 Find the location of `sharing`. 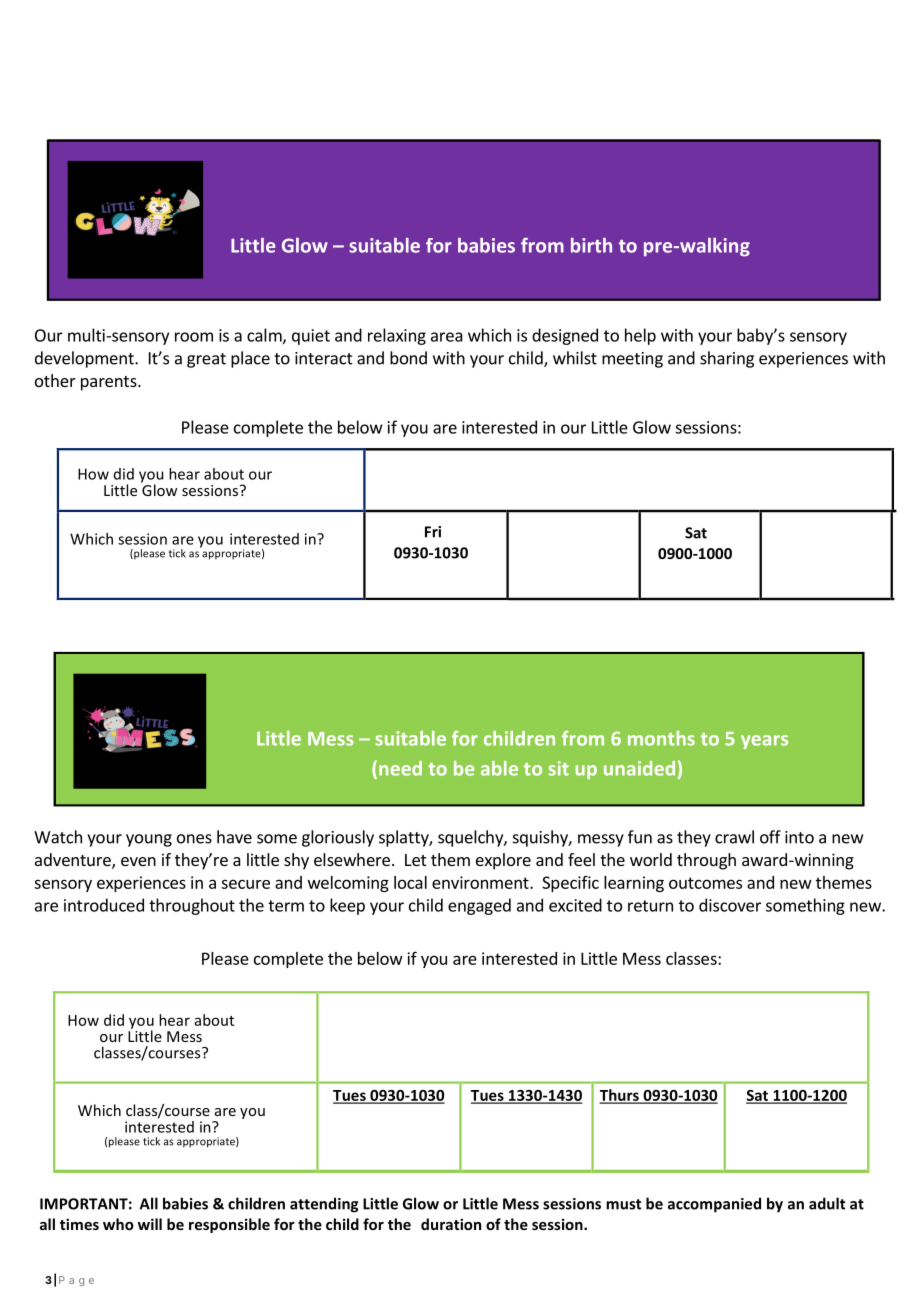

sharing is located at coordinates (727, 359).
